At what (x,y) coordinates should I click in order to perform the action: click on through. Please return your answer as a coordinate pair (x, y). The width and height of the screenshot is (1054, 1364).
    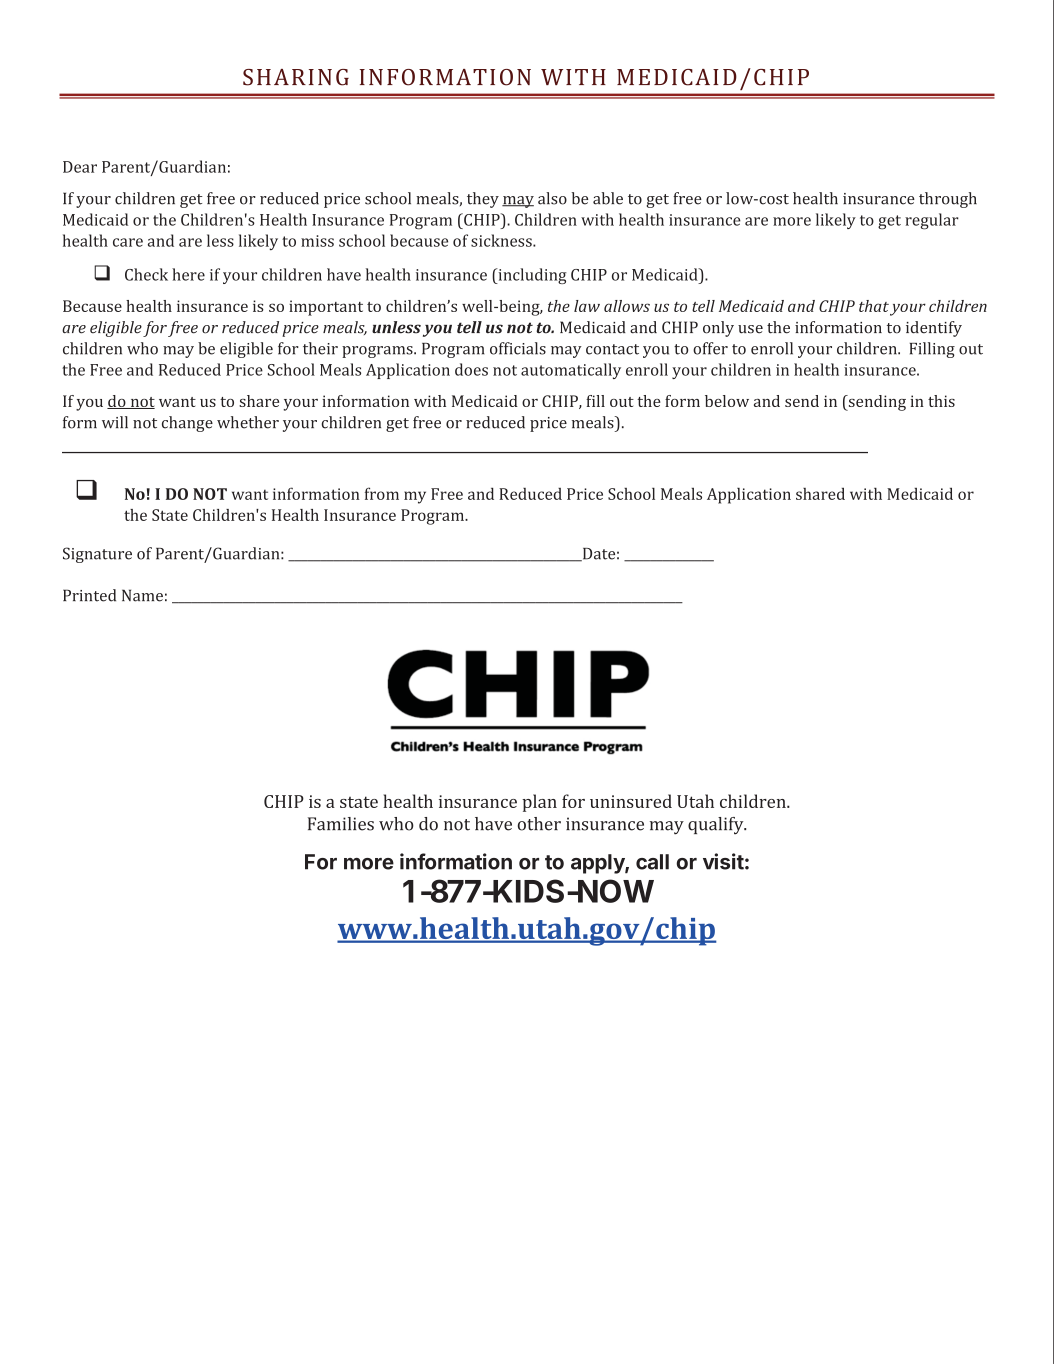
    Looking at the image, I should click on (948, 200).
